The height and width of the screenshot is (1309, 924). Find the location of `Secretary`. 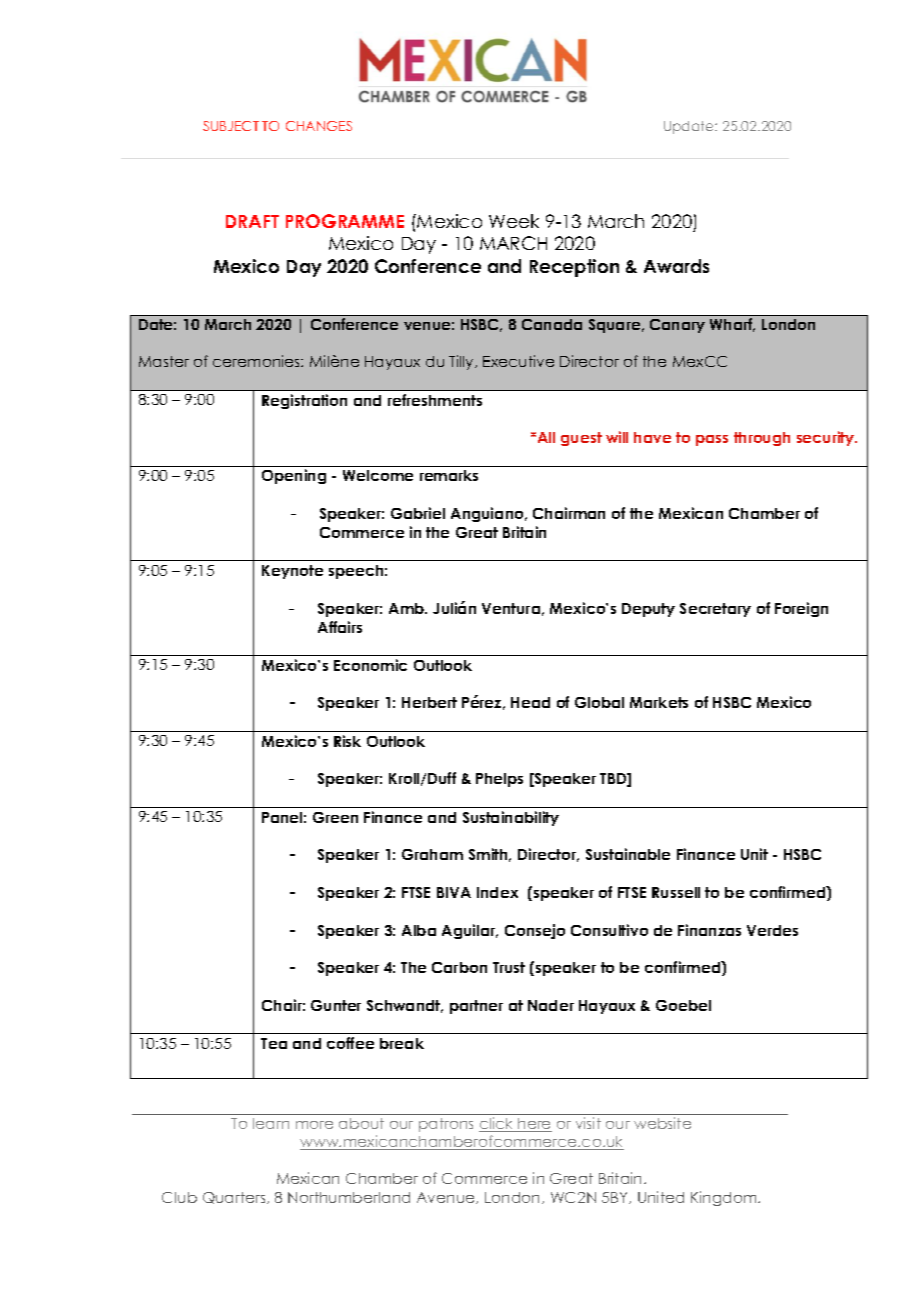

Secretary is located at coordinates (715, 610).
